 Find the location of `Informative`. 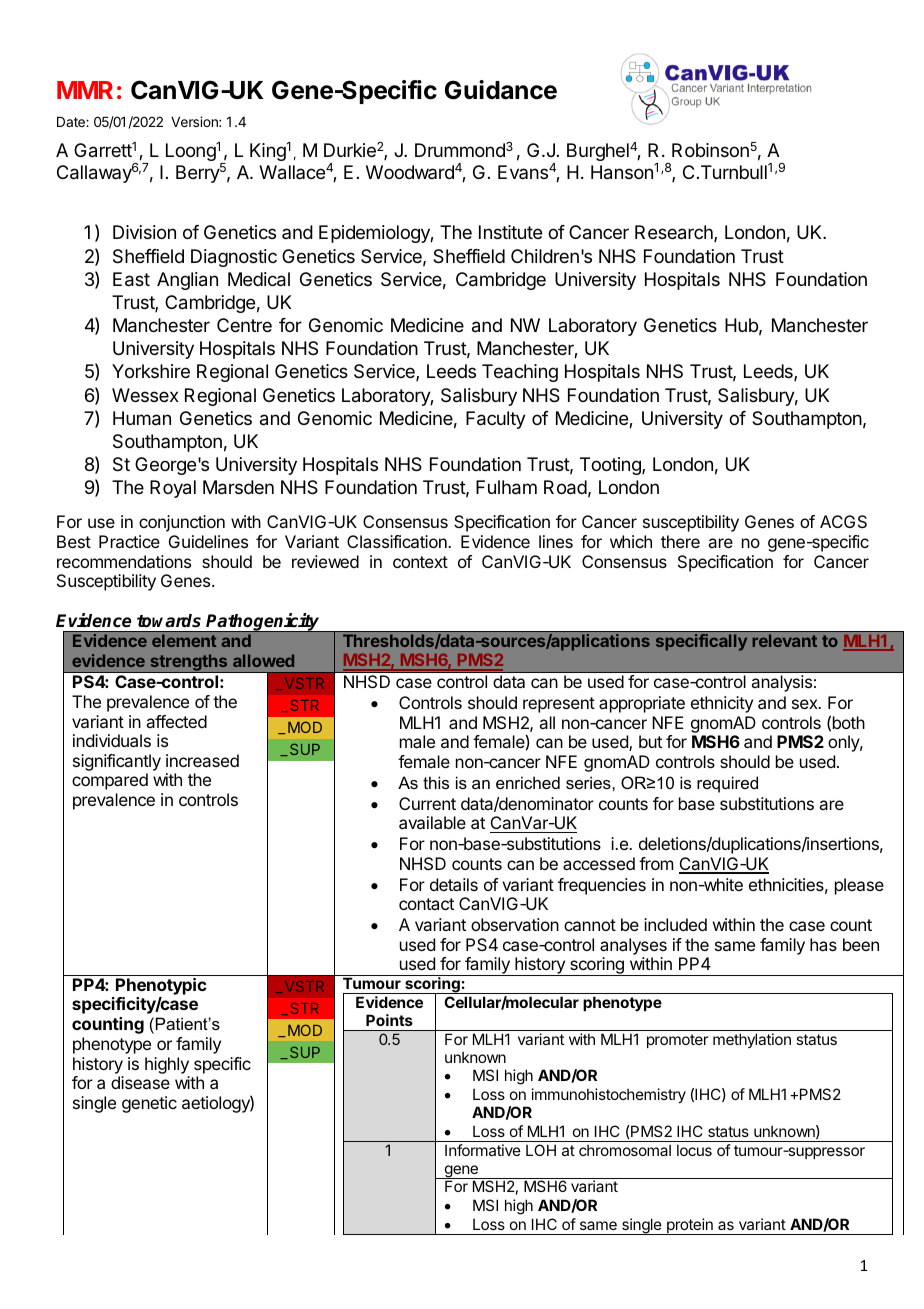

Informative is located at coordinates (483, 1150).
